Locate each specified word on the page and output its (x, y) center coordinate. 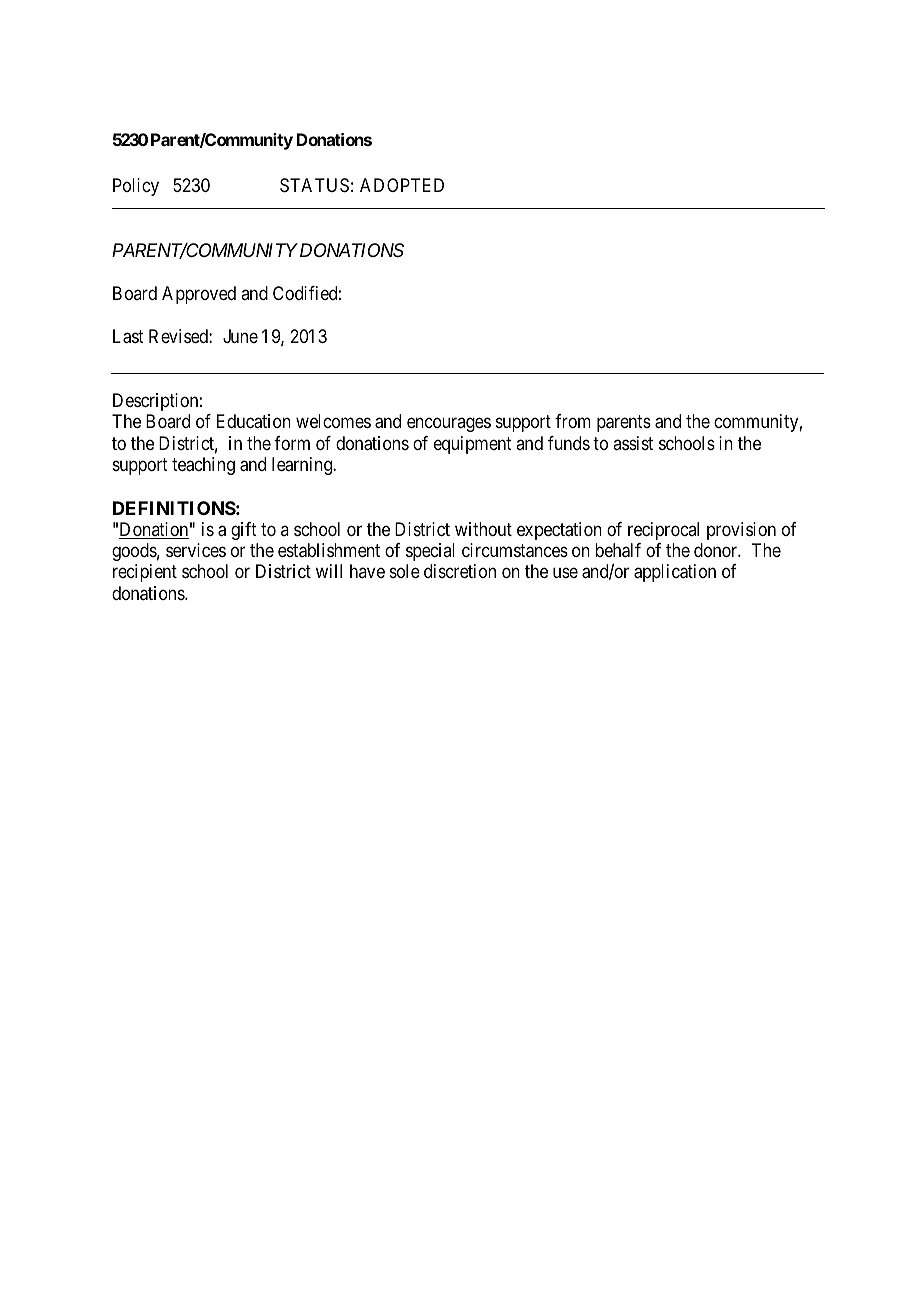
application (675, 573)
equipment (473, 445)
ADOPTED (402, 185)
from (573, 421)
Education (254, 421)
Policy (136, 187)
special (430, 552)
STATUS (314, 185)
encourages (449, 425)
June (240, 336)
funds (569, 443)
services (196, 550)
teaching (203, 466)
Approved (199, 295)
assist (633, 443)
